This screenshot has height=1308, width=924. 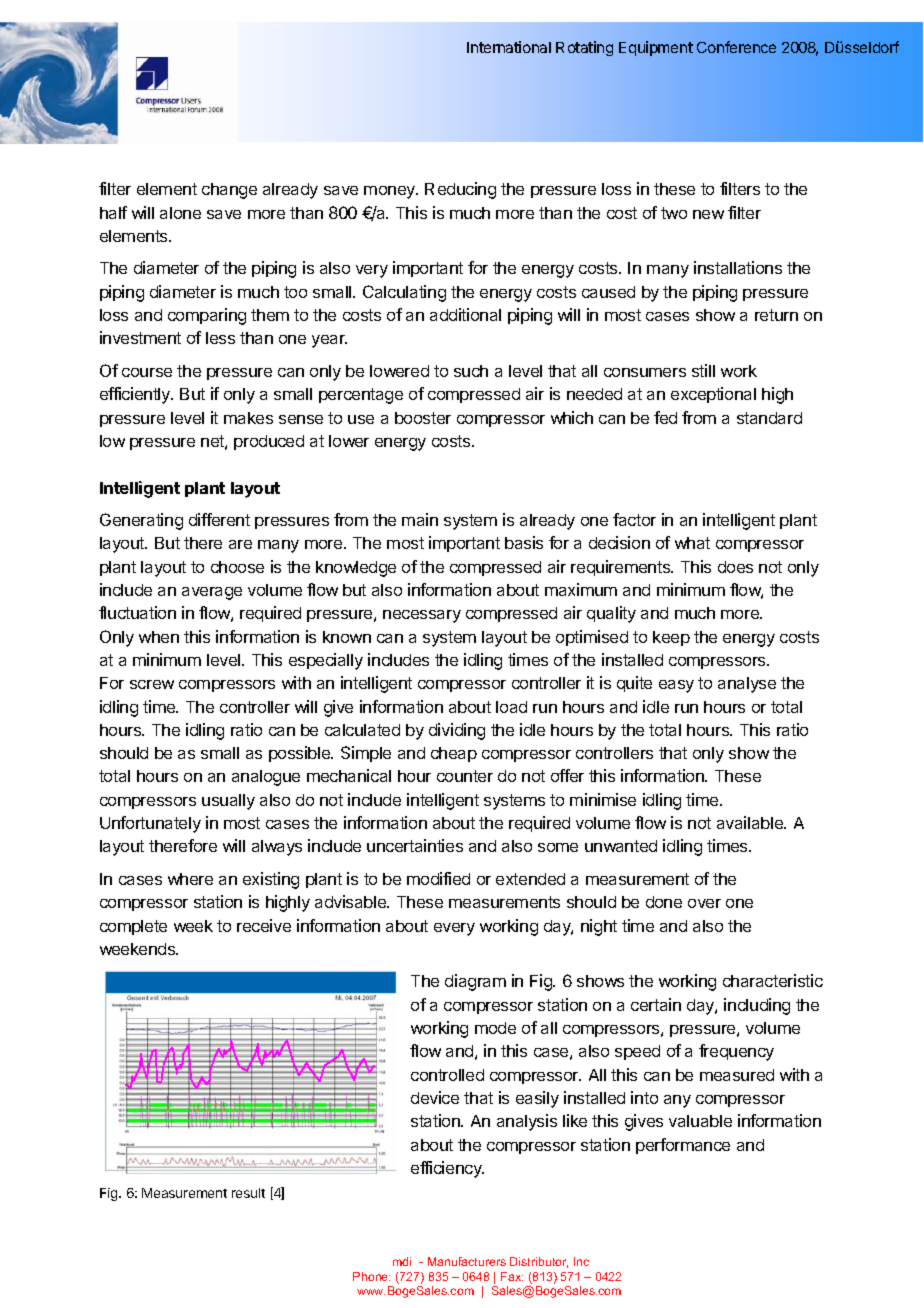 What do you see at coordinates (676, 686) in the screenshot?
I see `easy` at bounding box center [676, 686].
